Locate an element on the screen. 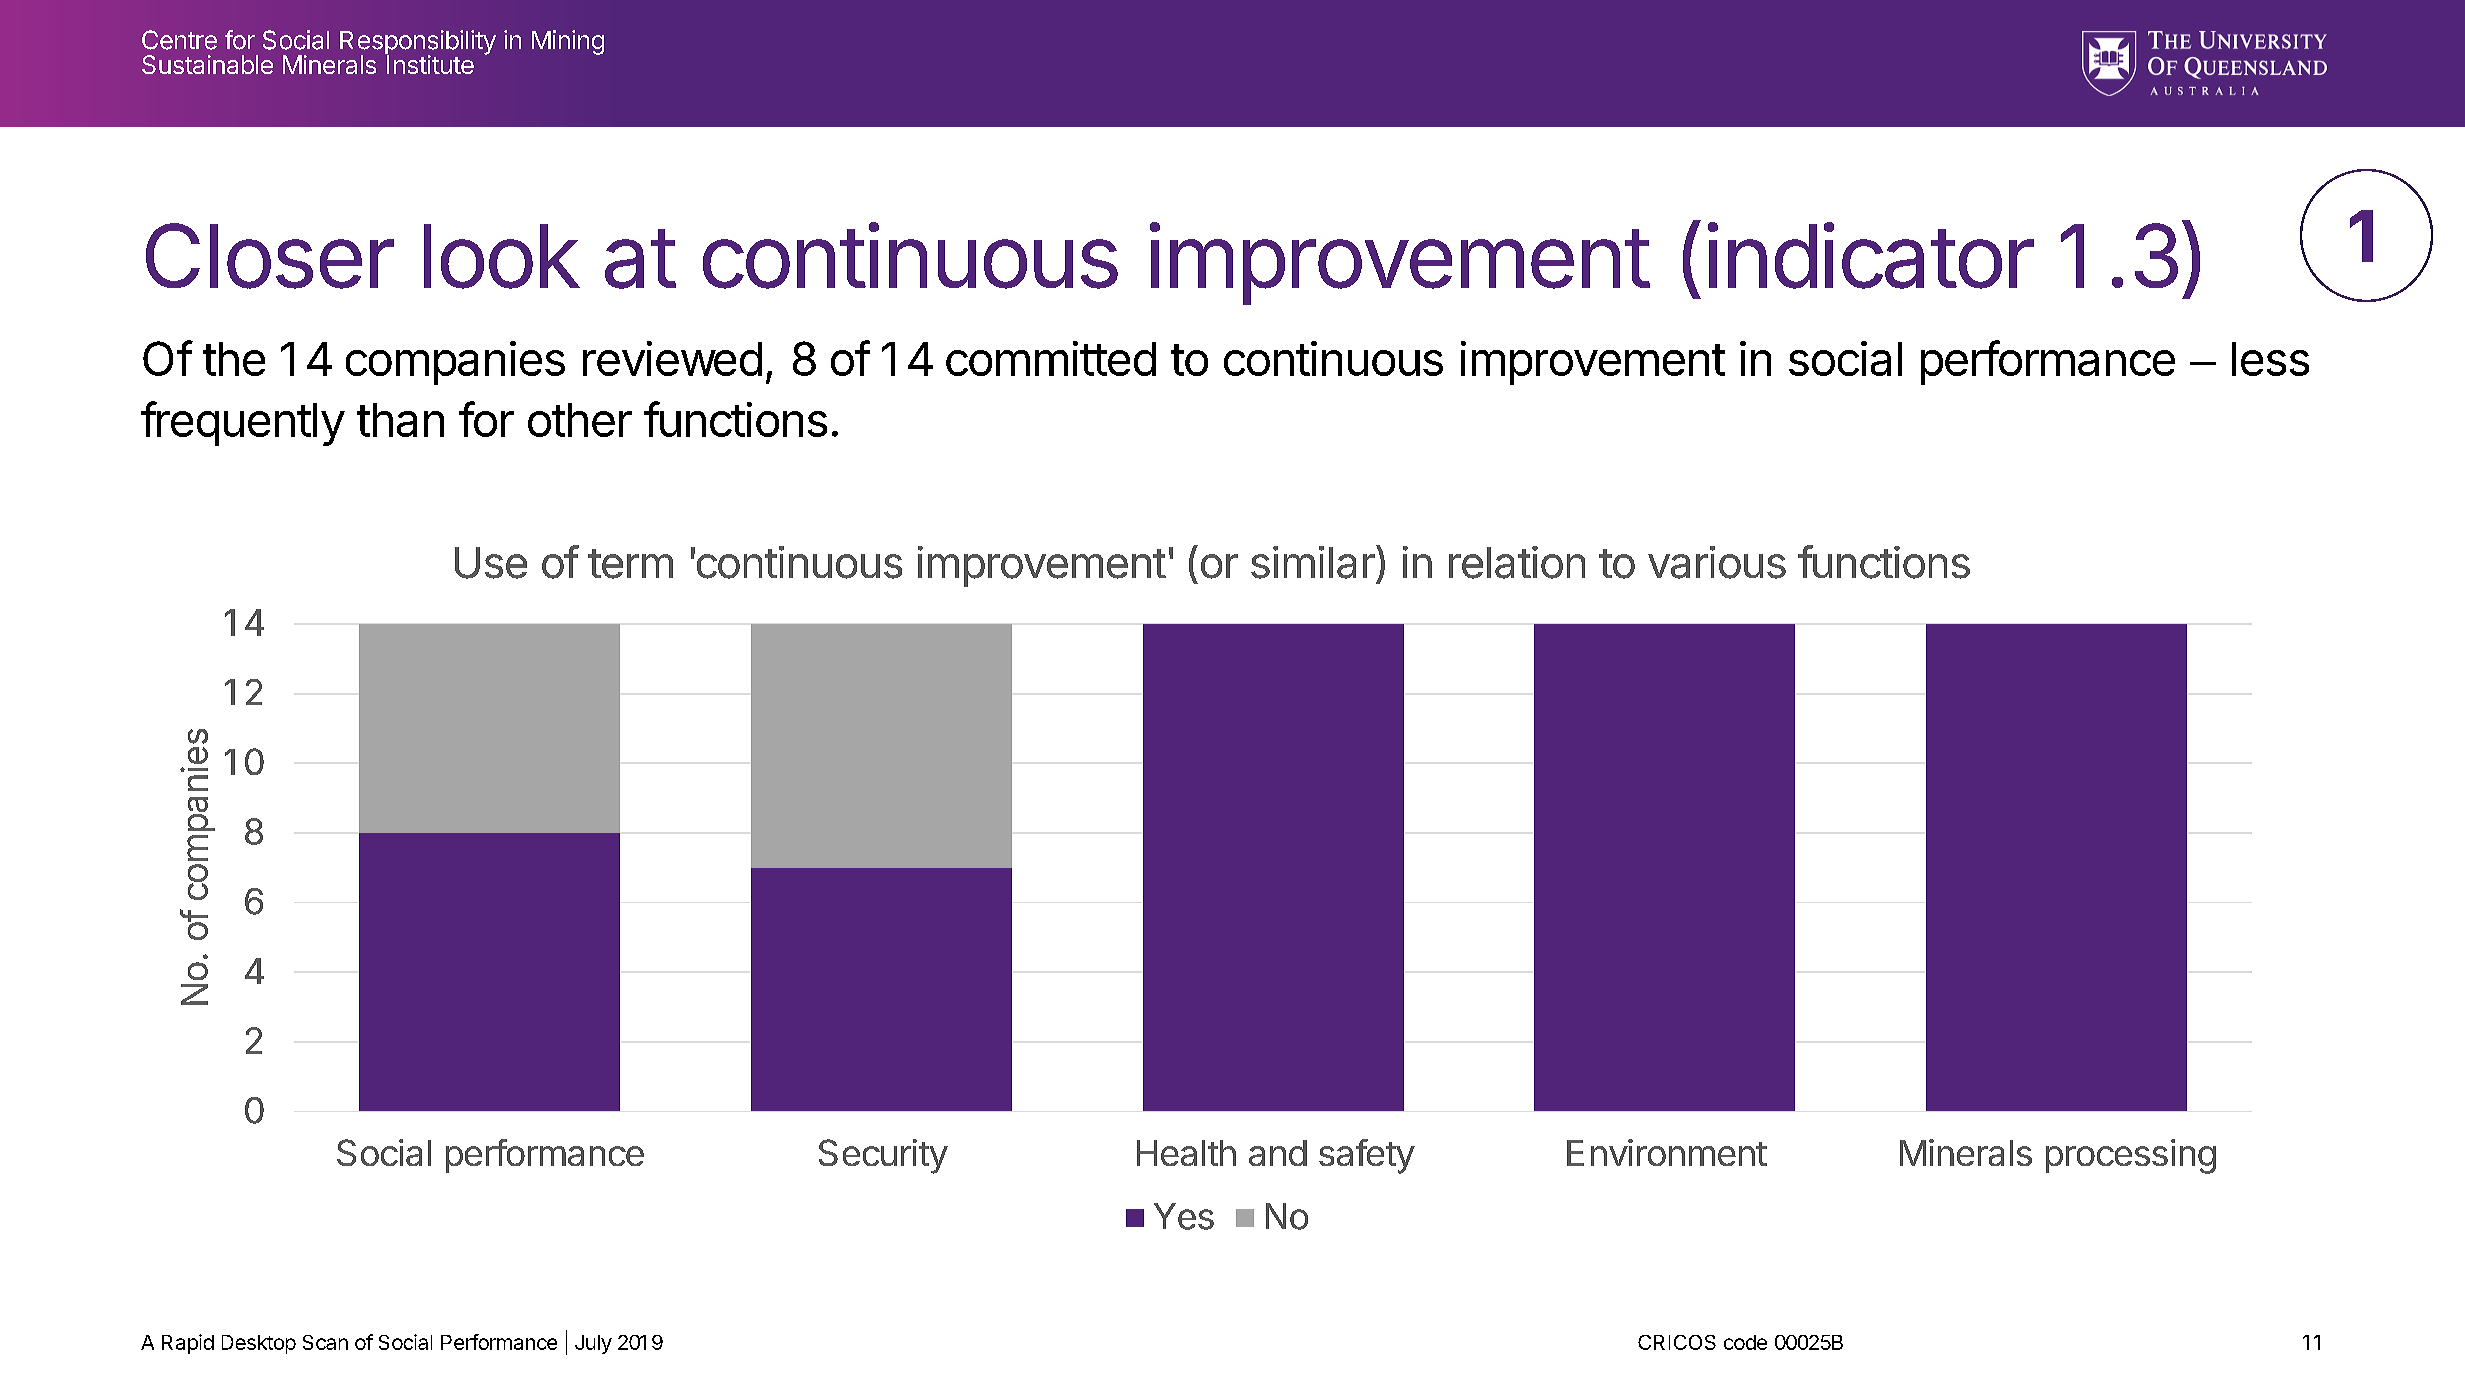 The height and width of the screenshot is (1386, 2465). Use is located at coordinates (491, 563).
